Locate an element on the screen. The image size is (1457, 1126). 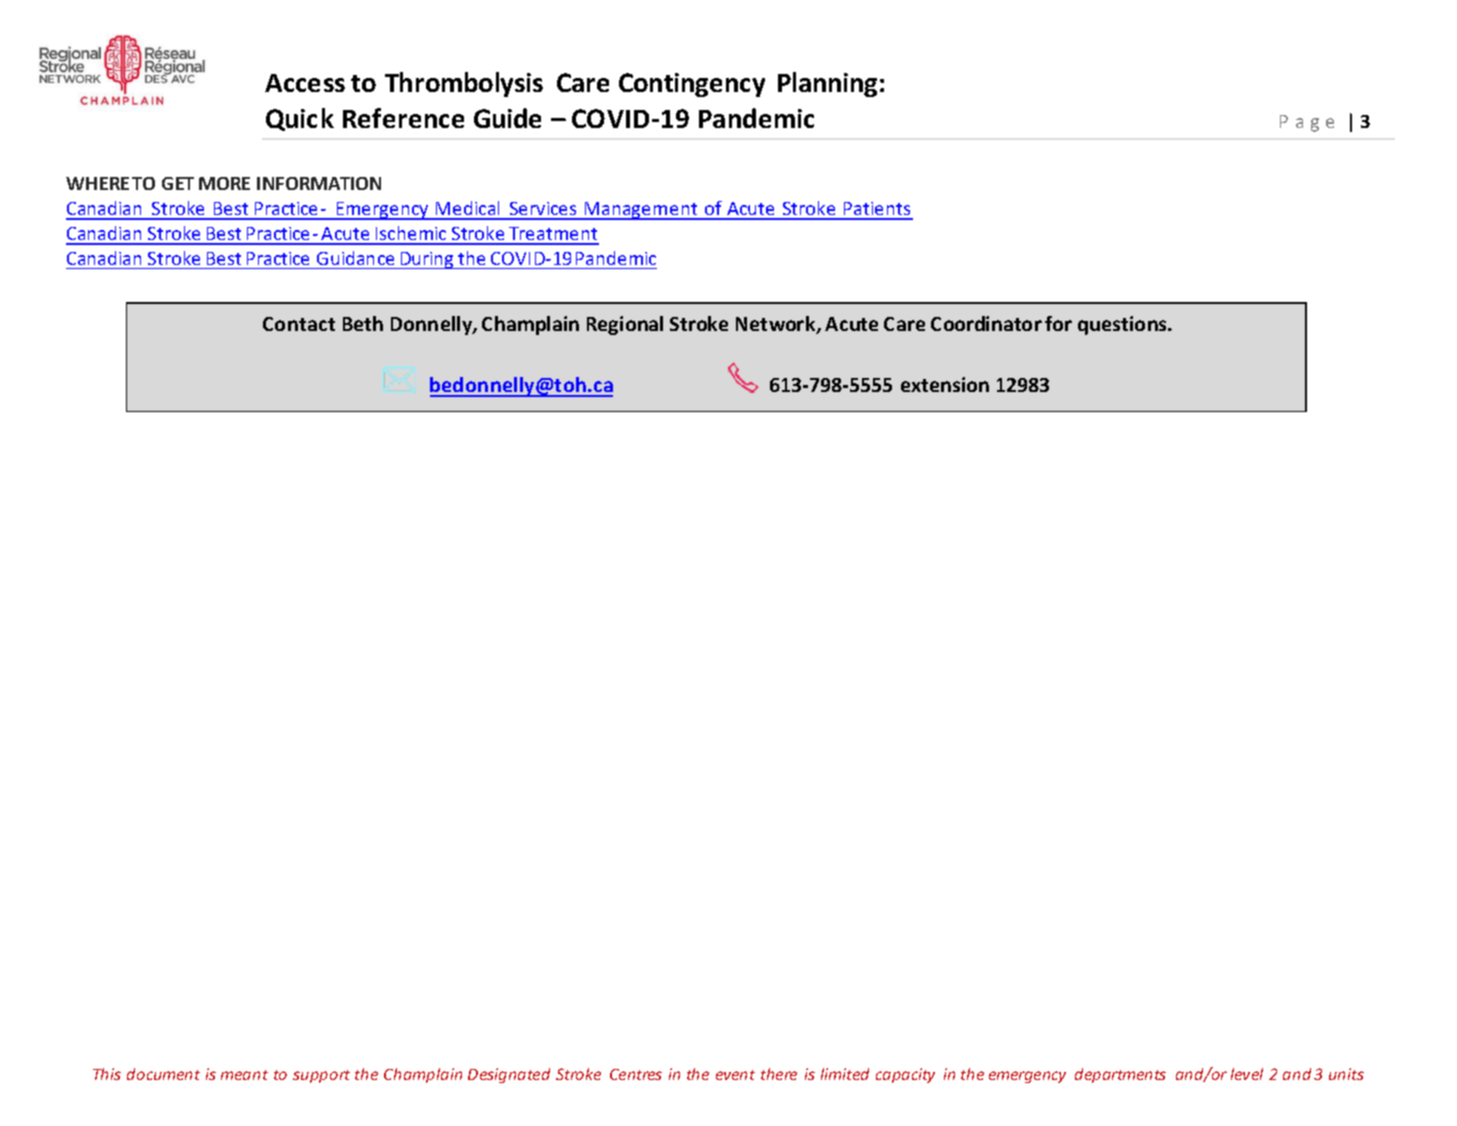
event is located at coordinates (735, 1075).
